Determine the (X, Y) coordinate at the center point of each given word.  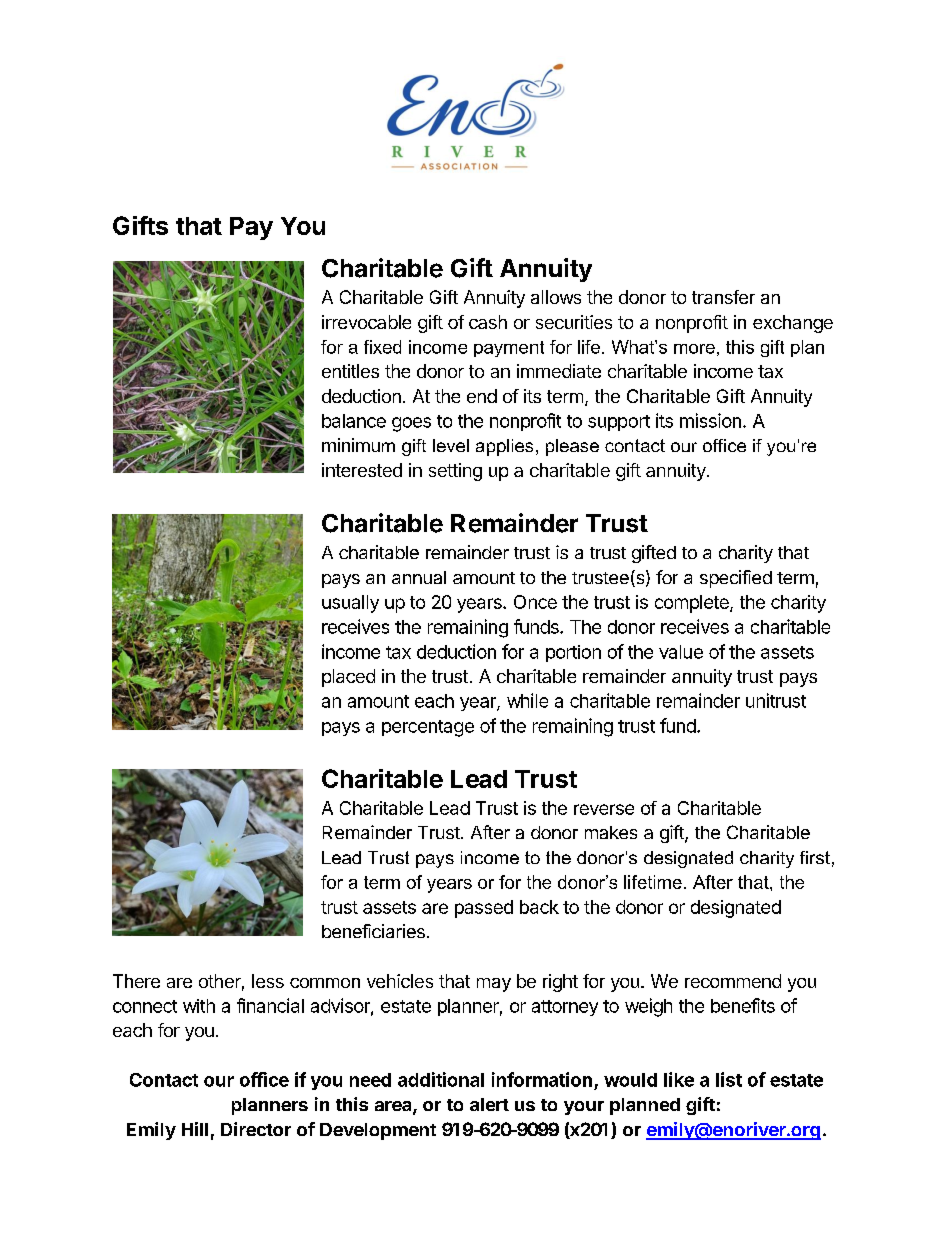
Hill (195, 1129)
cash (488, 322)
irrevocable (366, 322)
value (681, 652)
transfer (723, 297)
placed (348, 678)
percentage (428, 728)
